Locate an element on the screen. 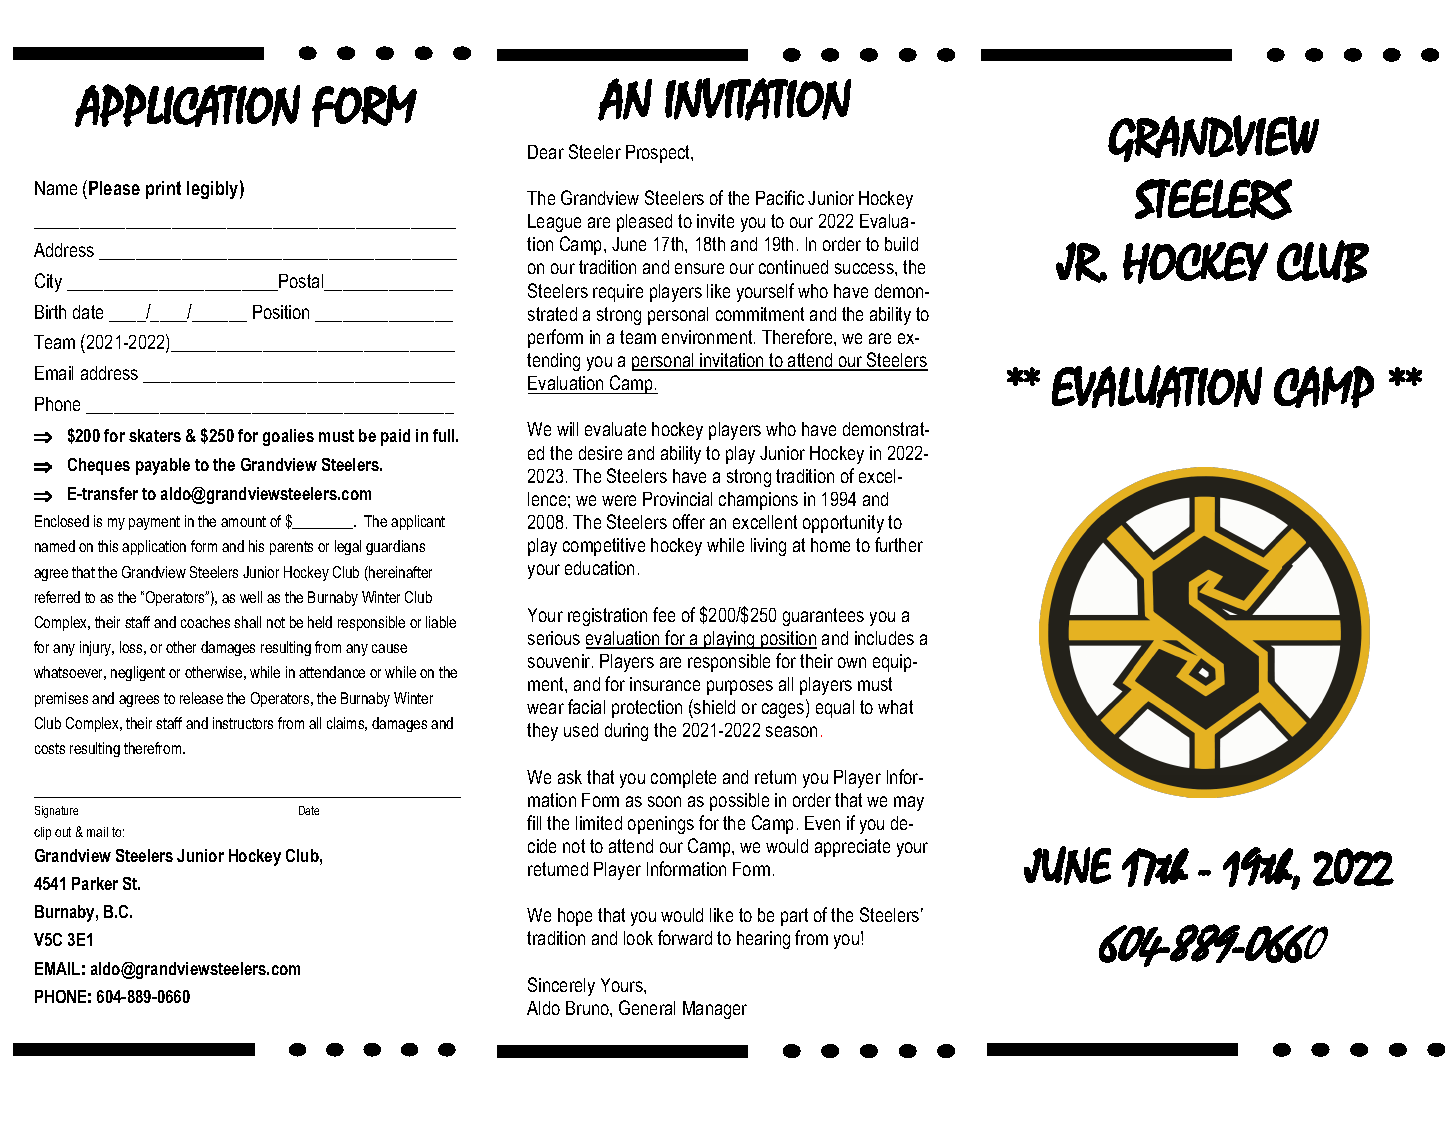 The height and width of the screenshot is (1122, 1452). Dear is located at coordinates (546, 152).
